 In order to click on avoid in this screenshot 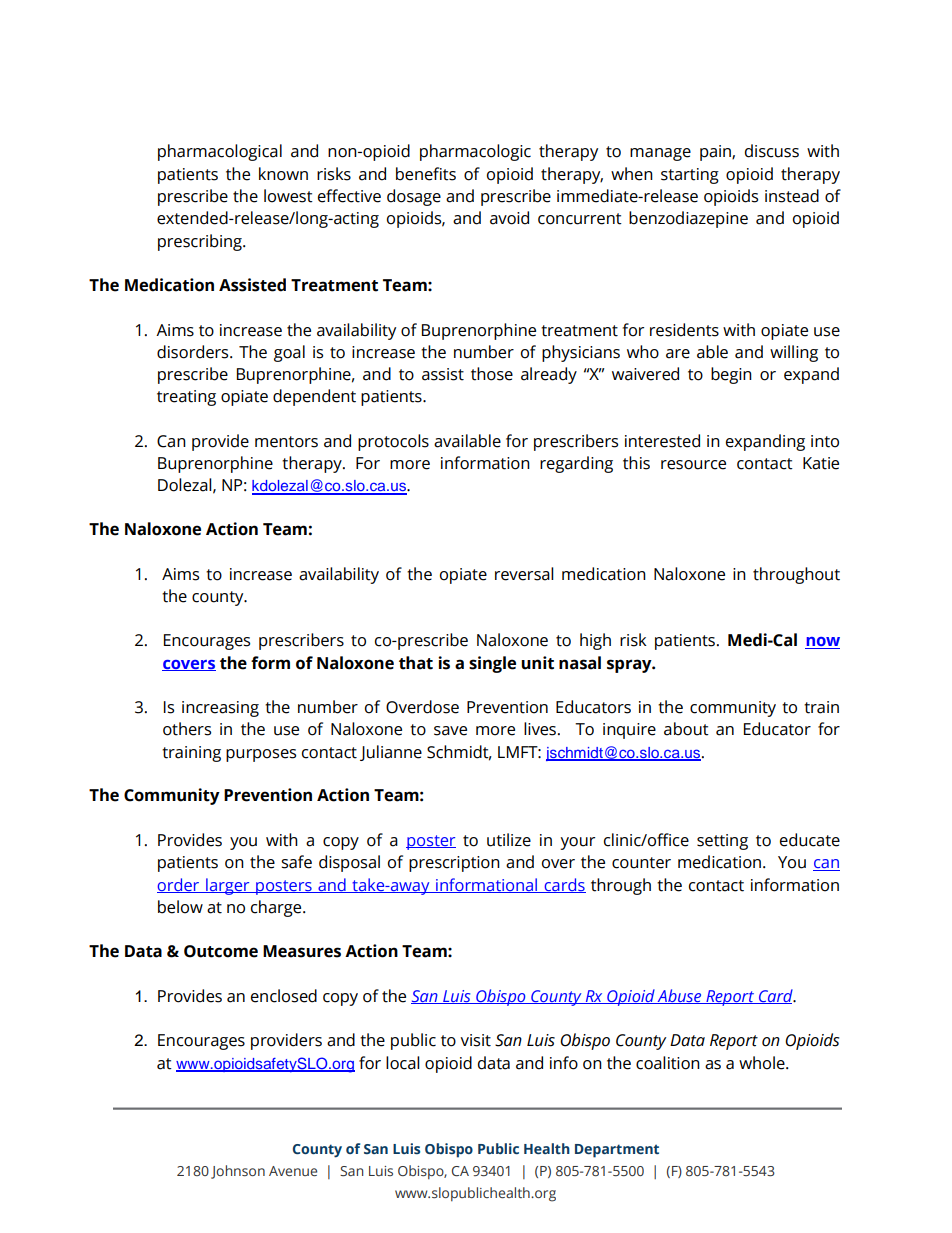, I will do `click(509, 218)`.
